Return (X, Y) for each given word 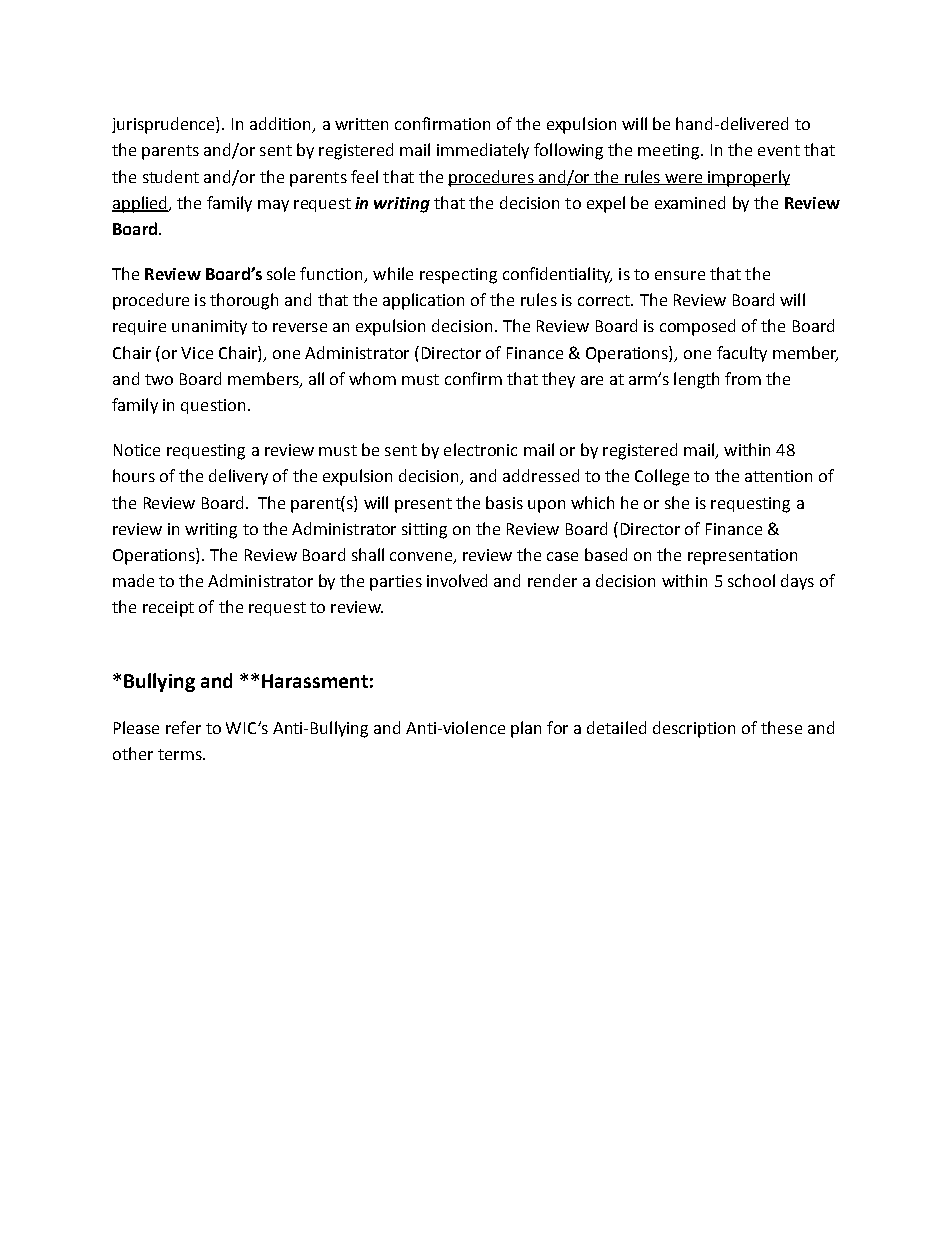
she (677, 502)
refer (183, 727)
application (423, 301)
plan (526, 729)
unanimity (209, 327)
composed (697, 327)
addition (282, 125)
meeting (670, 152)
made (133, 580)
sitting (424, 531)
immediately (483, 151)
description (694, 729)
